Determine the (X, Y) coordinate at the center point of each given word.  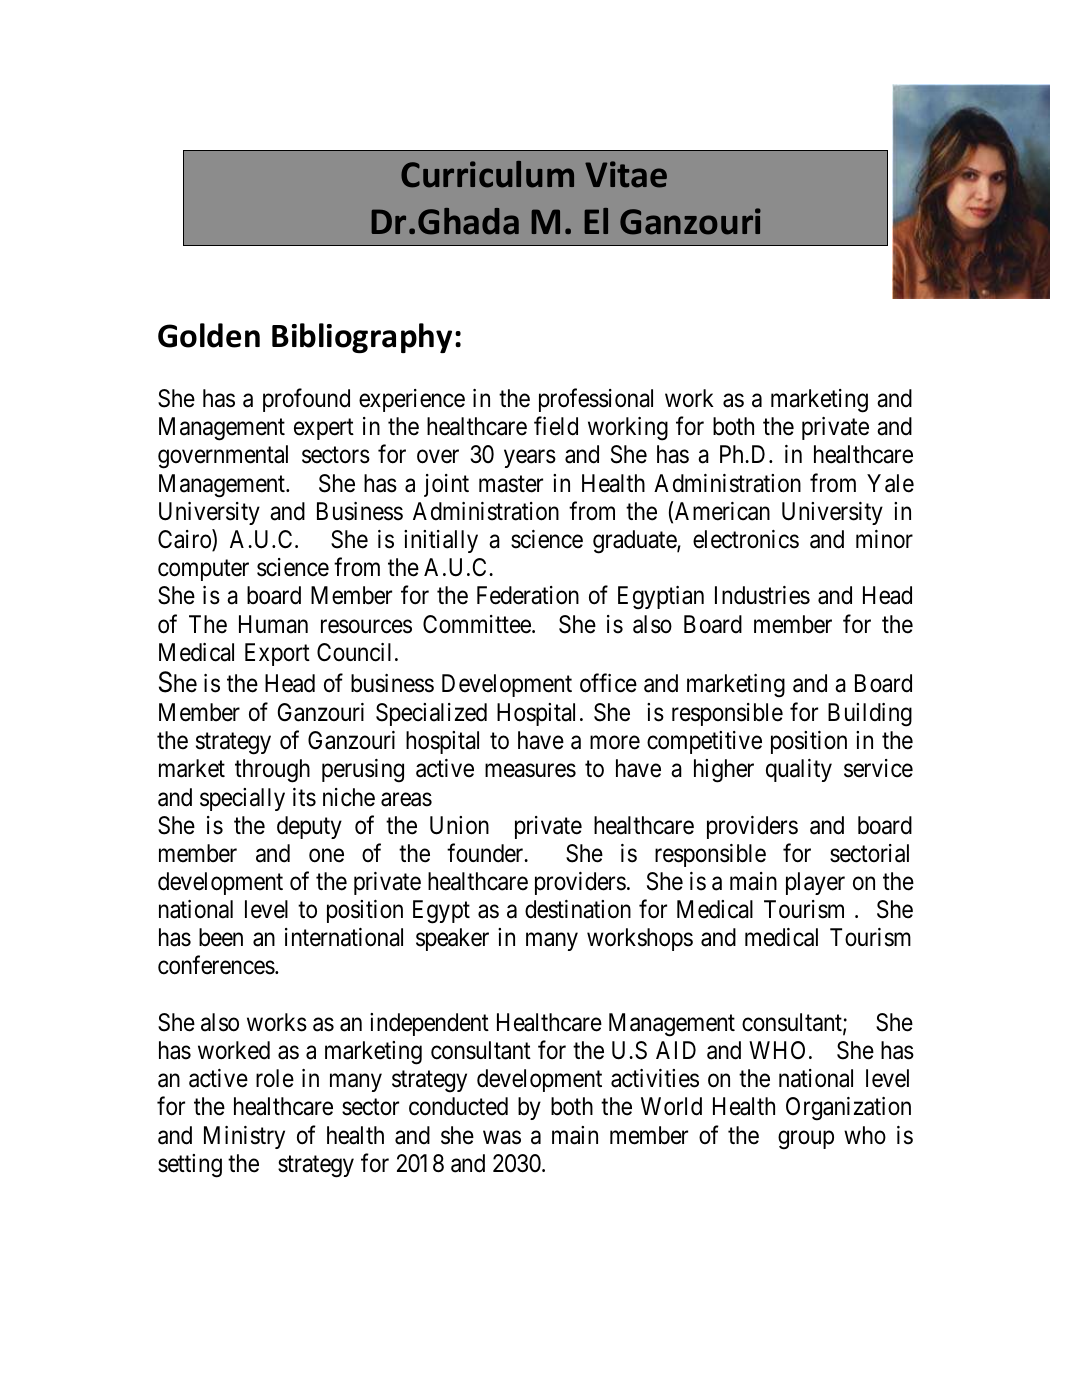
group (806, 1140)
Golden (209, 335)
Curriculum (487, 174)
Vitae (626, 174)
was (502, 1137)
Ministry (244, 1137)
